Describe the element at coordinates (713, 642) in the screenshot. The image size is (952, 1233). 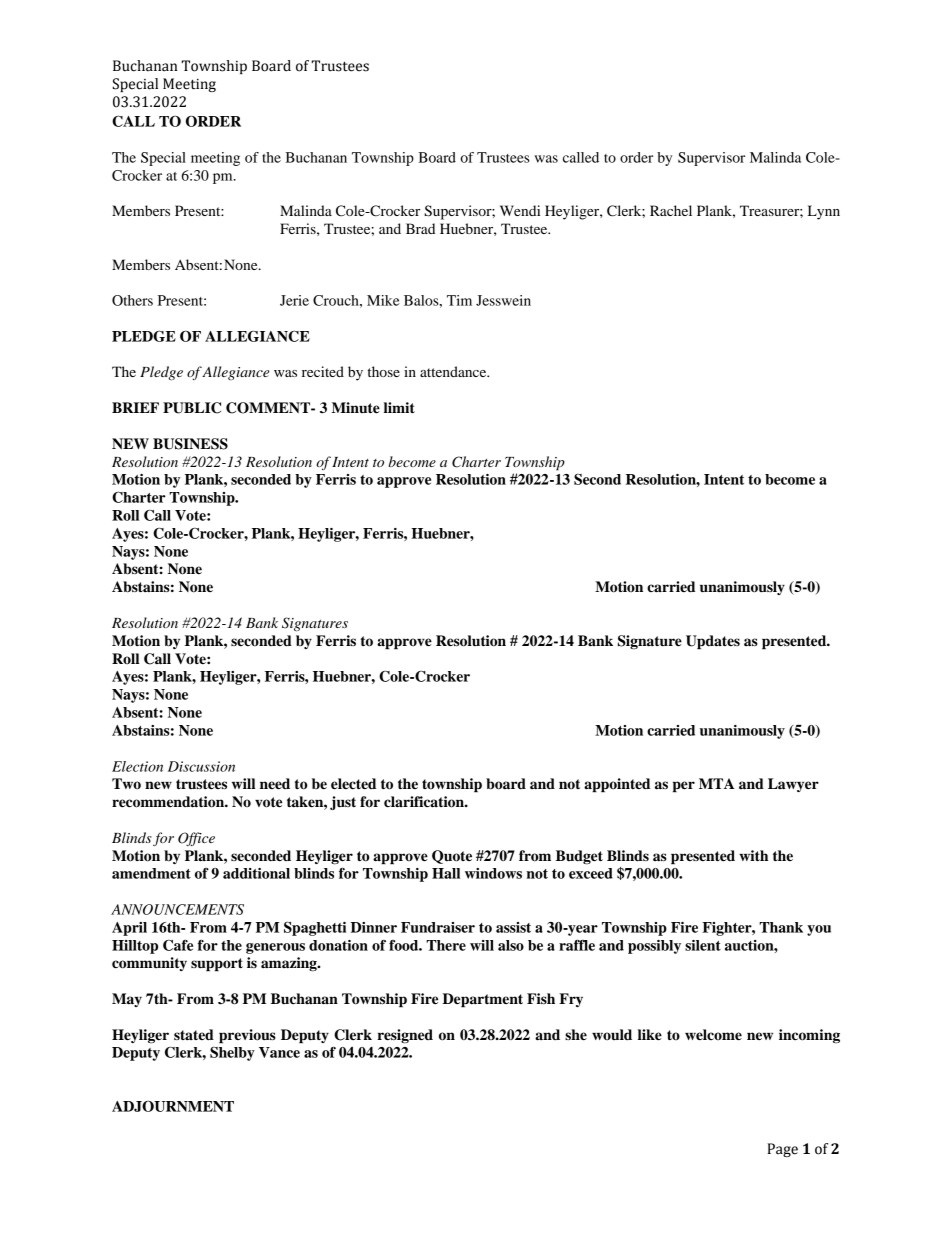
I see `Updates` at that location.
